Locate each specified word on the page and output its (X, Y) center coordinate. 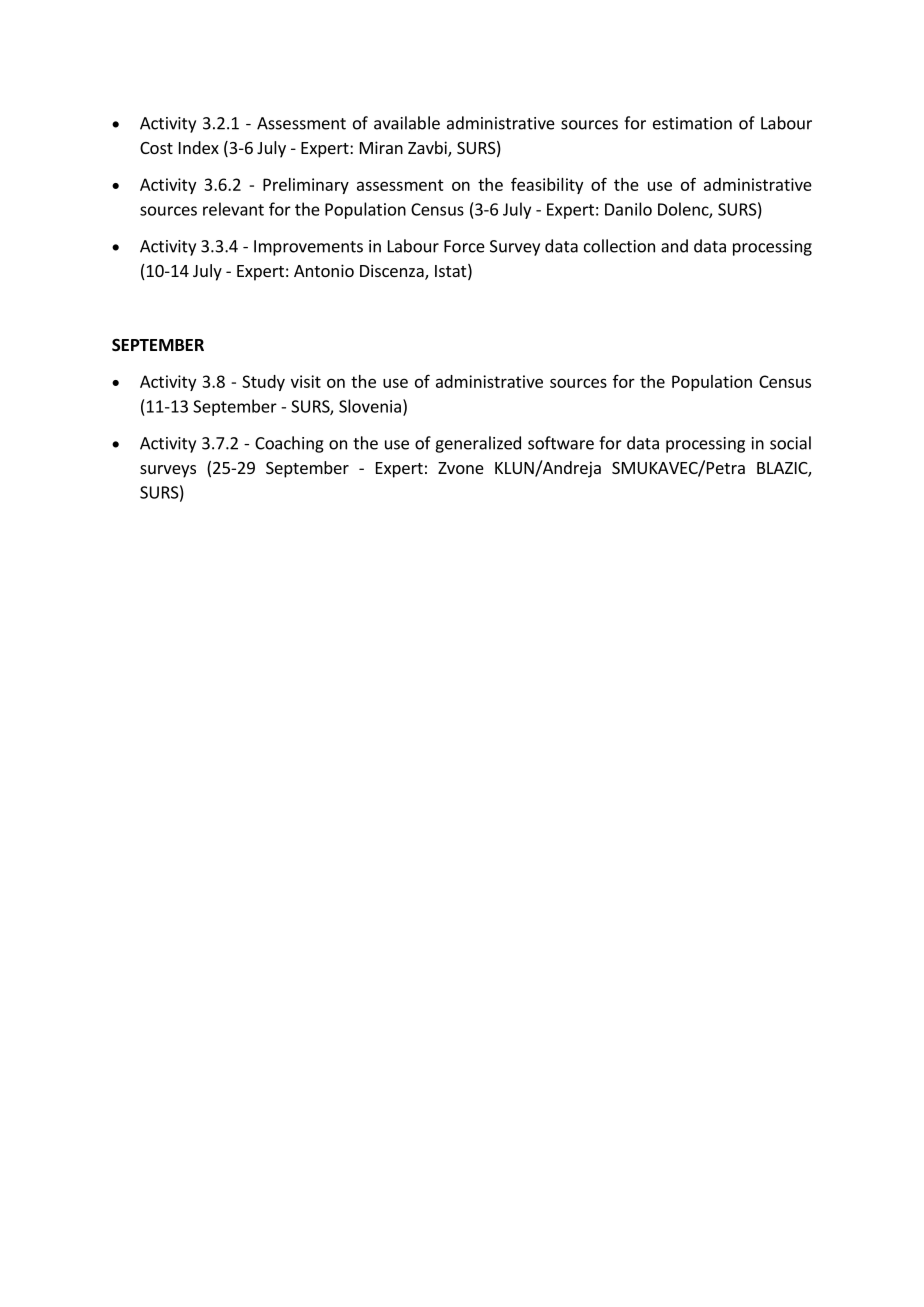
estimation (692, 123)
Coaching (289, 444)
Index (199, 147)
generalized (478, 444)
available (407, 123)
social (790, 443)
